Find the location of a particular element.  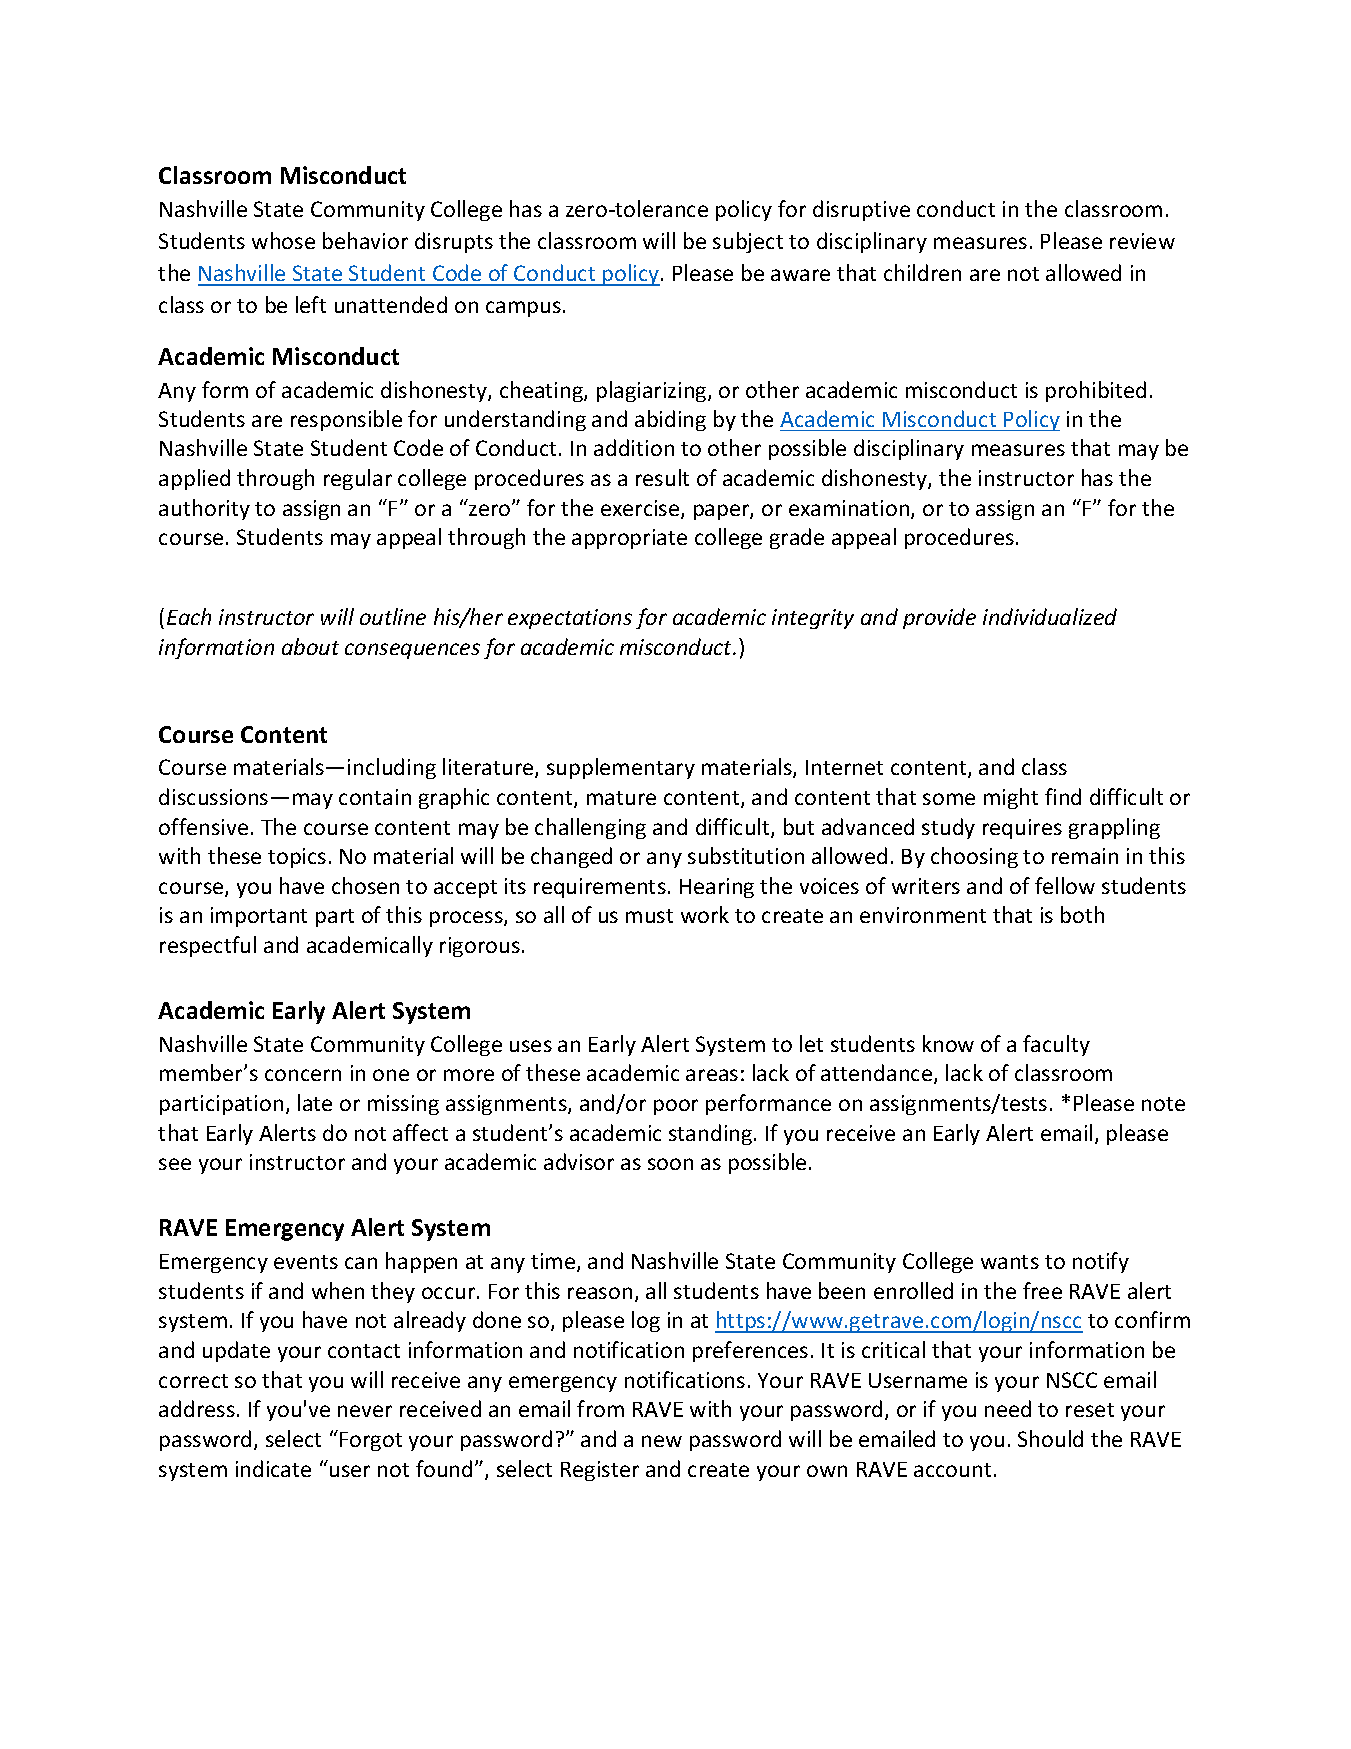

whose is located at coordinates (283, 240).
